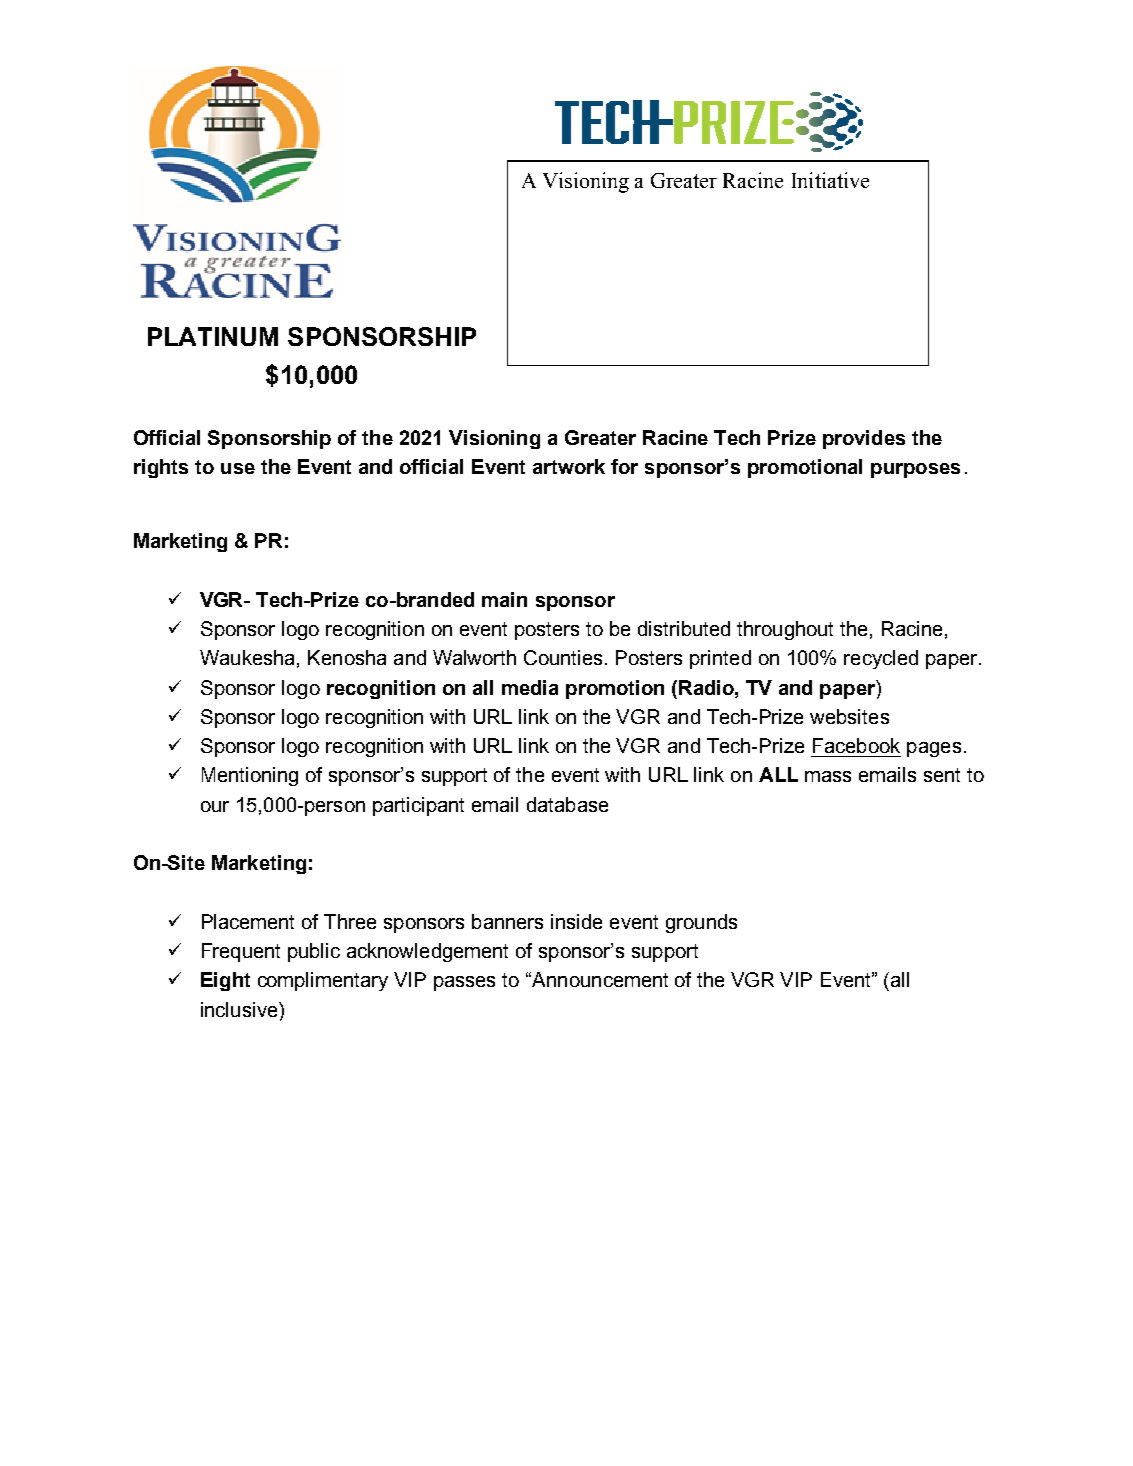 This document has height=1466, width=1133. I want to click on Announcement, so click(599, 979).
